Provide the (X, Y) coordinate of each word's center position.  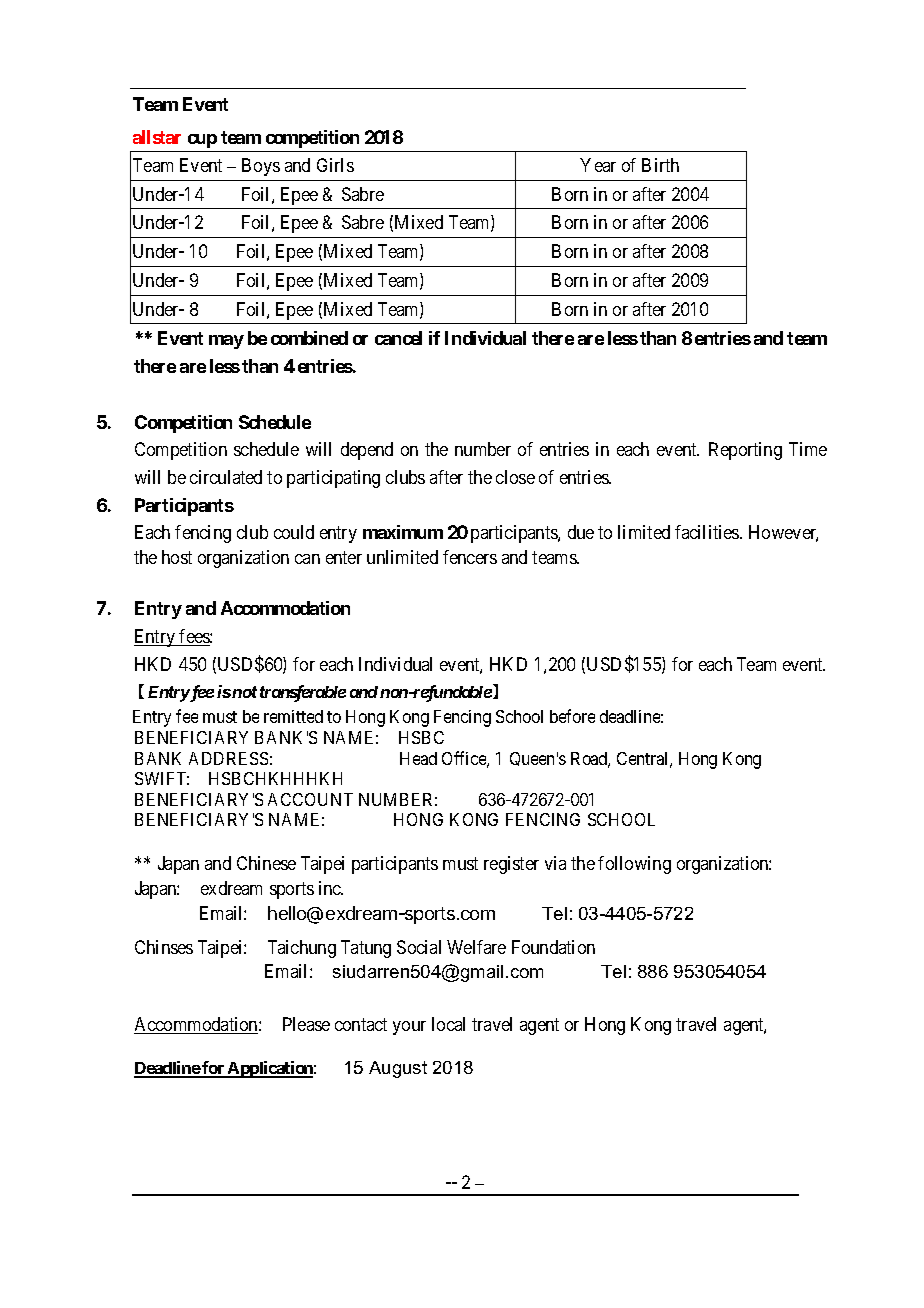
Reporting (745, 451)
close (515, 477)
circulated (226, 477)
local (448, 1024)
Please (306, 1024)
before (572, 716)
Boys (261, 167)
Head (418, 758)
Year (598, 165)
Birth (660, 165)
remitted (293, 716)
